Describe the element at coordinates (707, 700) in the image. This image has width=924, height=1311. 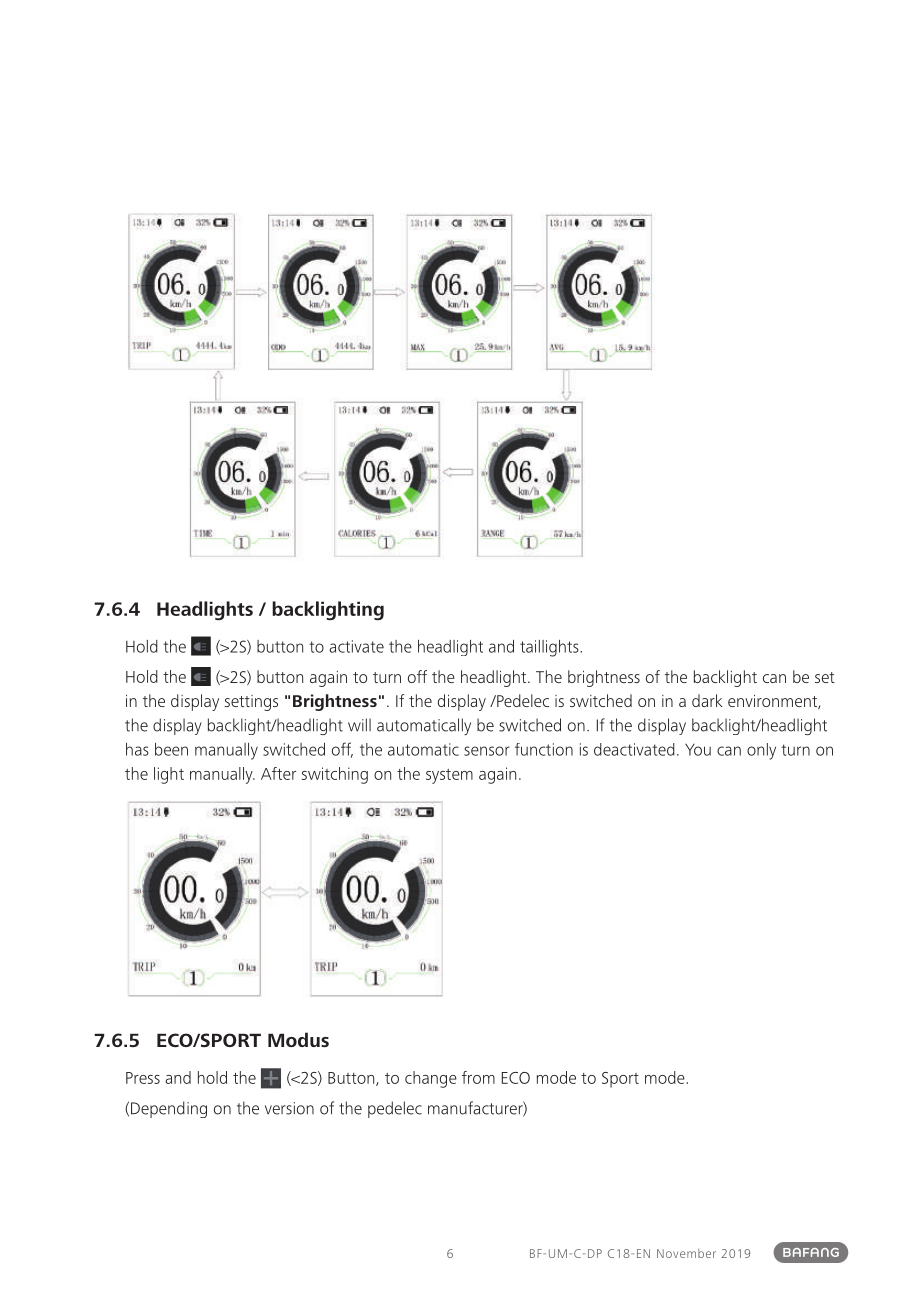
I see `dark` at that location.
